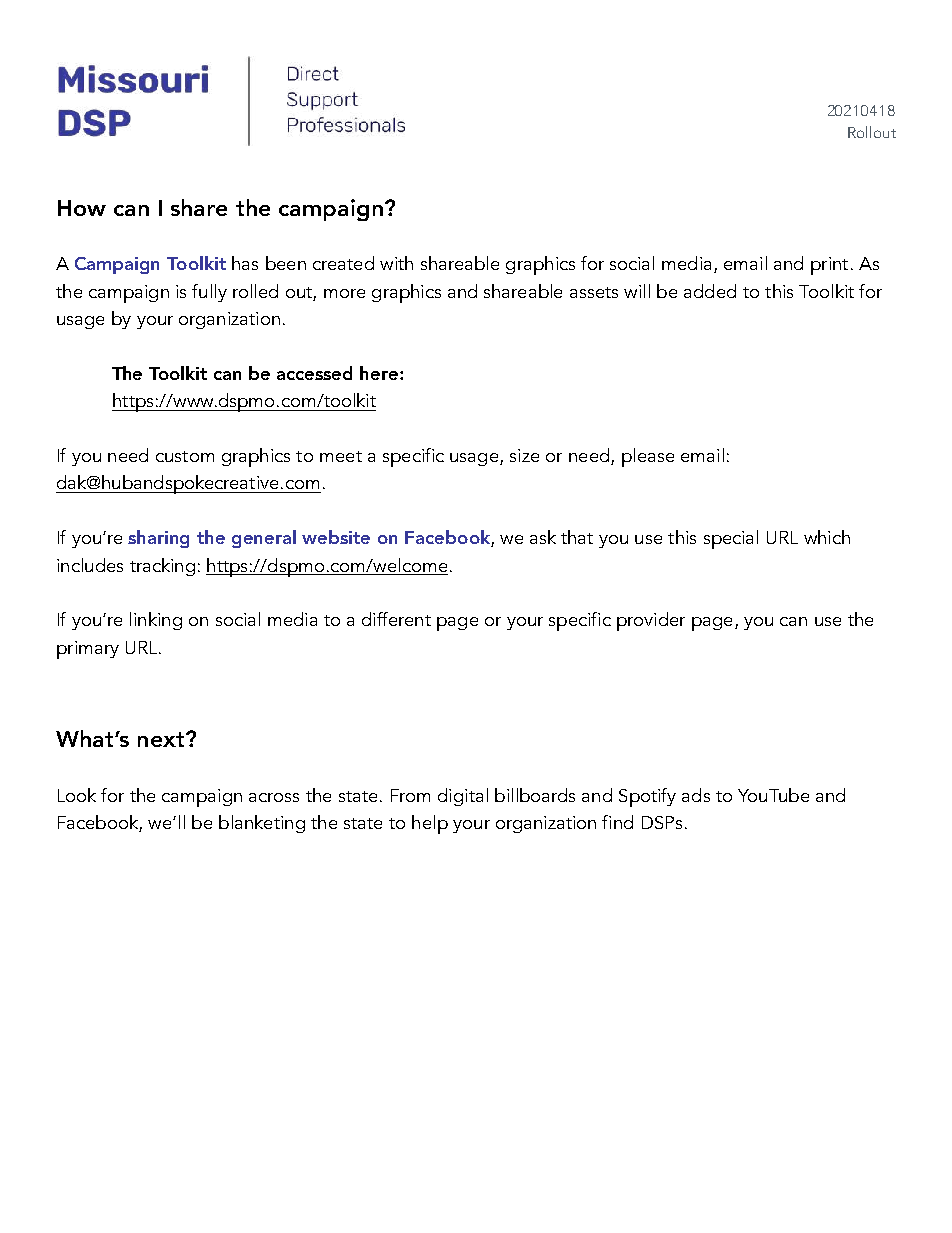 This screenshot has height=1233, width=952. I want to click on with, so click(396, 263).
